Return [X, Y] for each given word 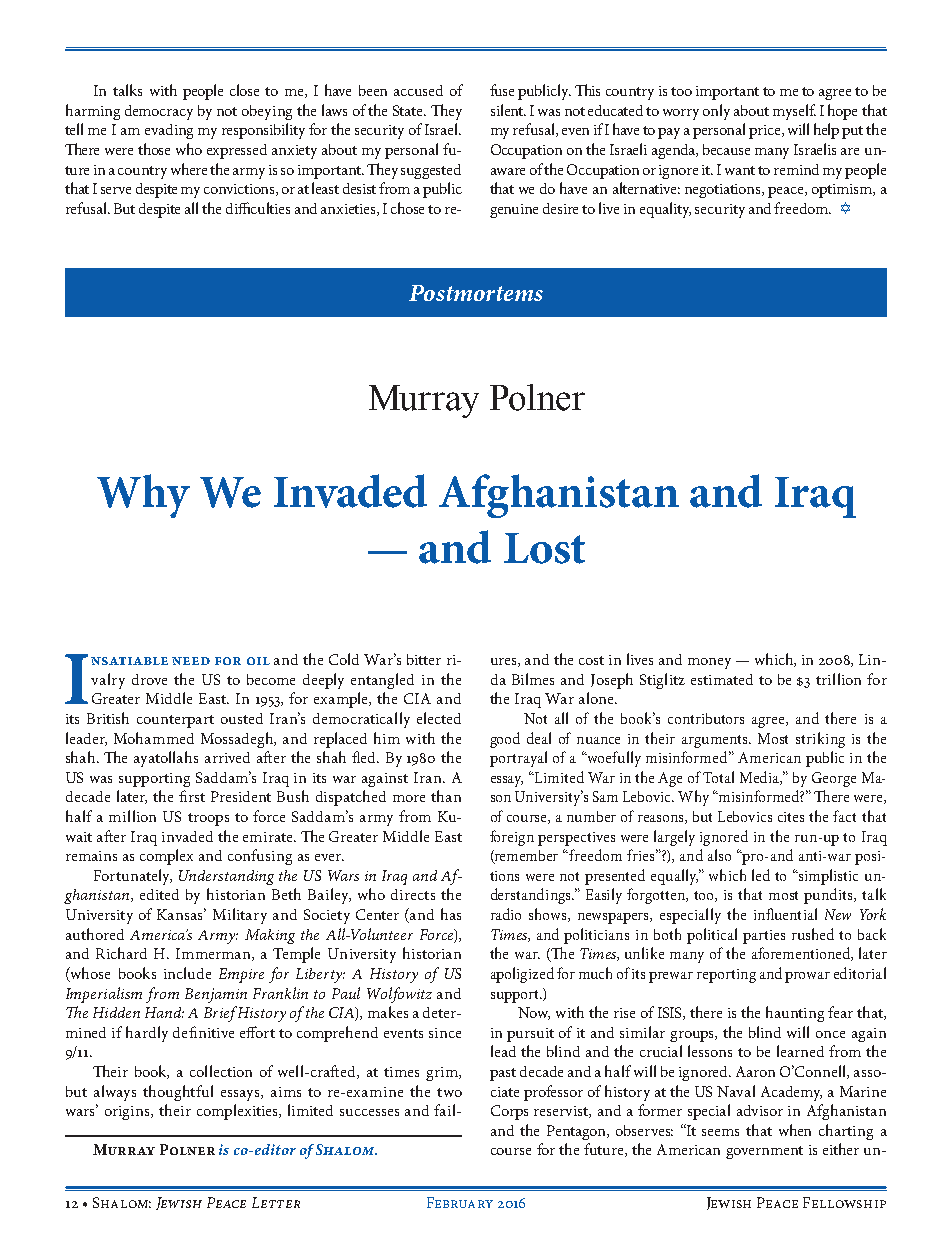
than [446, 796]
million [132, 816]
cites [791, 817]
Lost [544, 548]
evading [169, 131]
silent [508, 110]
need [191, 661]
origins [129, 1113]
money [709, 663]
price [766, 132]
